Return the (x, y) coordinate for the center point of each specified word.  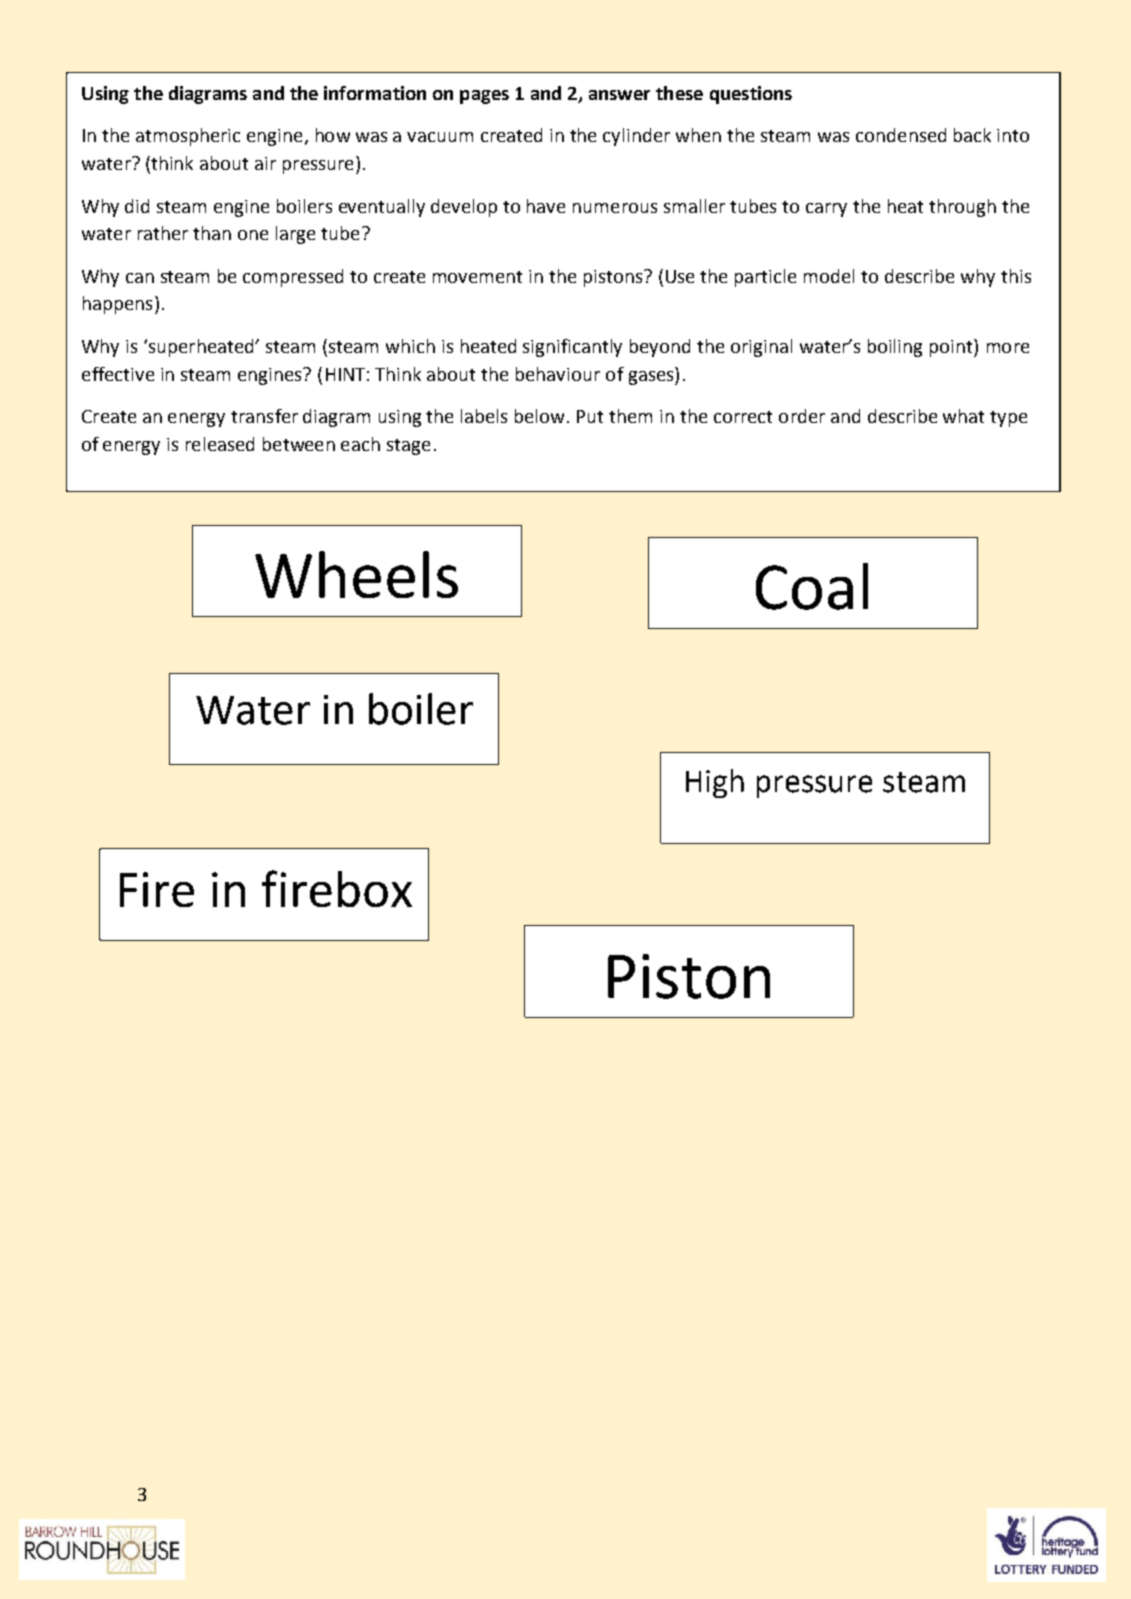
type (1008, 419)
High (715, 783)
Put (590, 416)
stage (408, 447)
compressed (293, 278)
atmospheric (188, 137)
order (802, 416)
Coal (812, 586)
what (963, 416)
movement (477, 277)
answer (619, 95)
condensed (901, 135)
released (220, 444)
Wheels (356, 574)
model (829, 276)
